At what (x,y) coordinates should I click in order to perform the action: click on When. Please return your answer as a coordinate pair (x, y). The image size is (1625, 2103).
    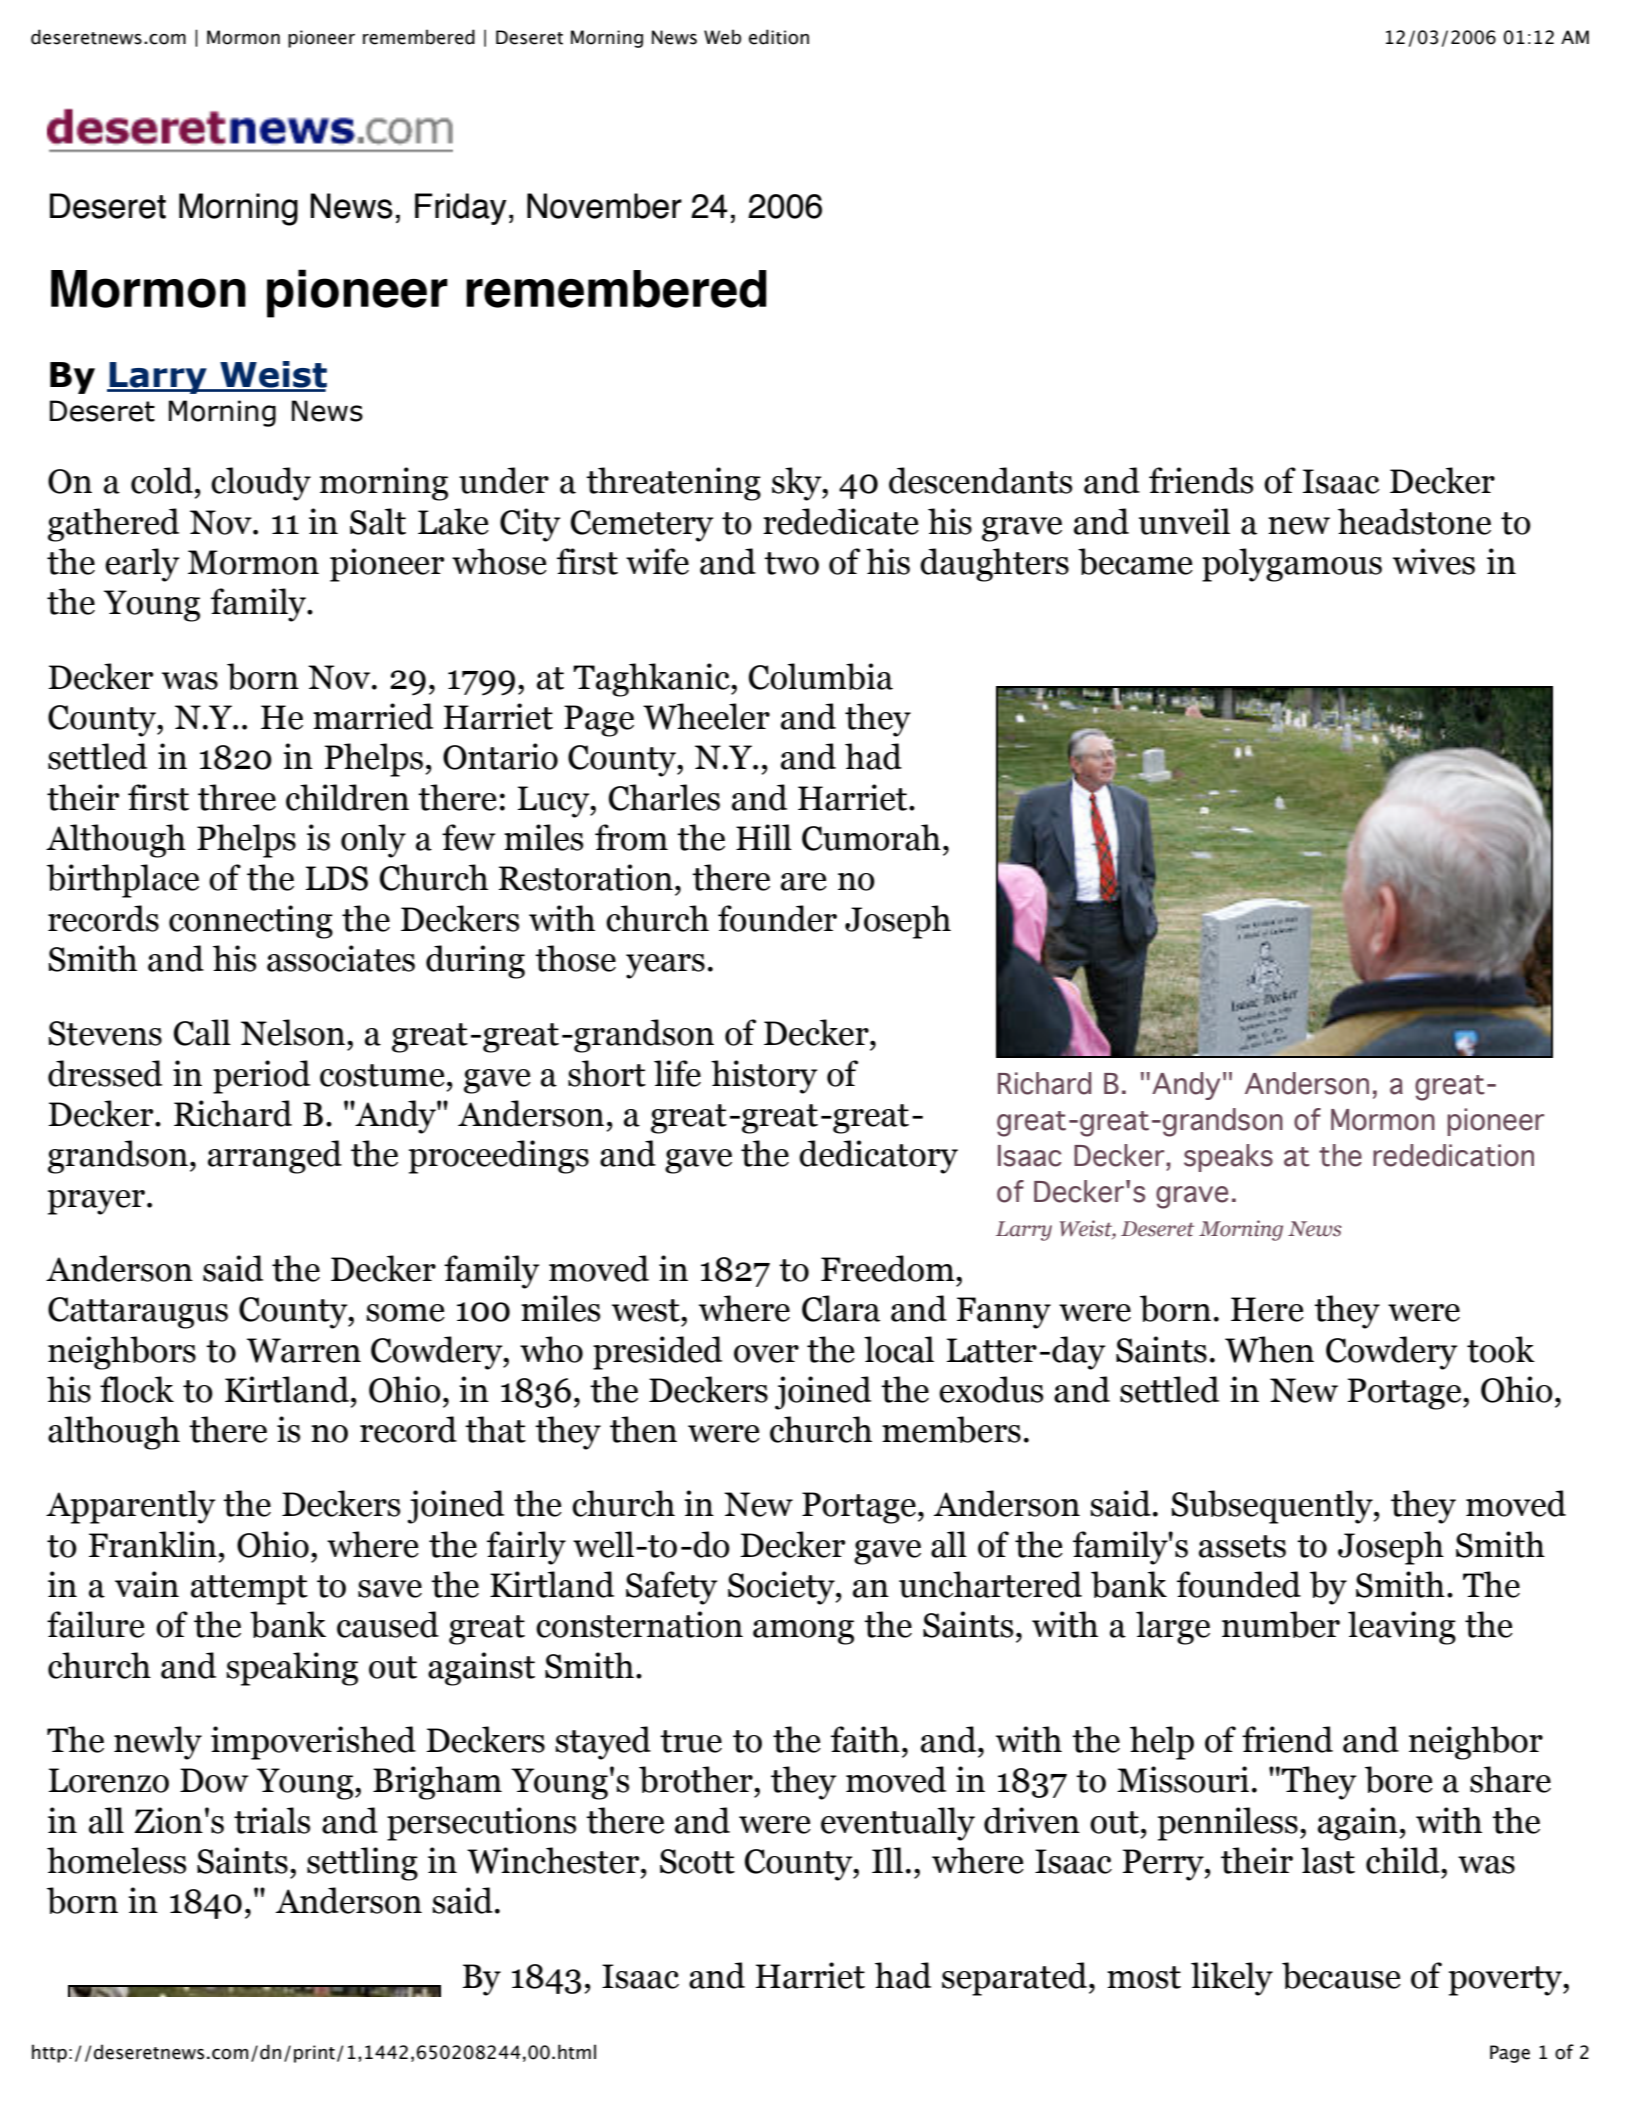
    Looking at the image, I should click on (1269, 1349).
